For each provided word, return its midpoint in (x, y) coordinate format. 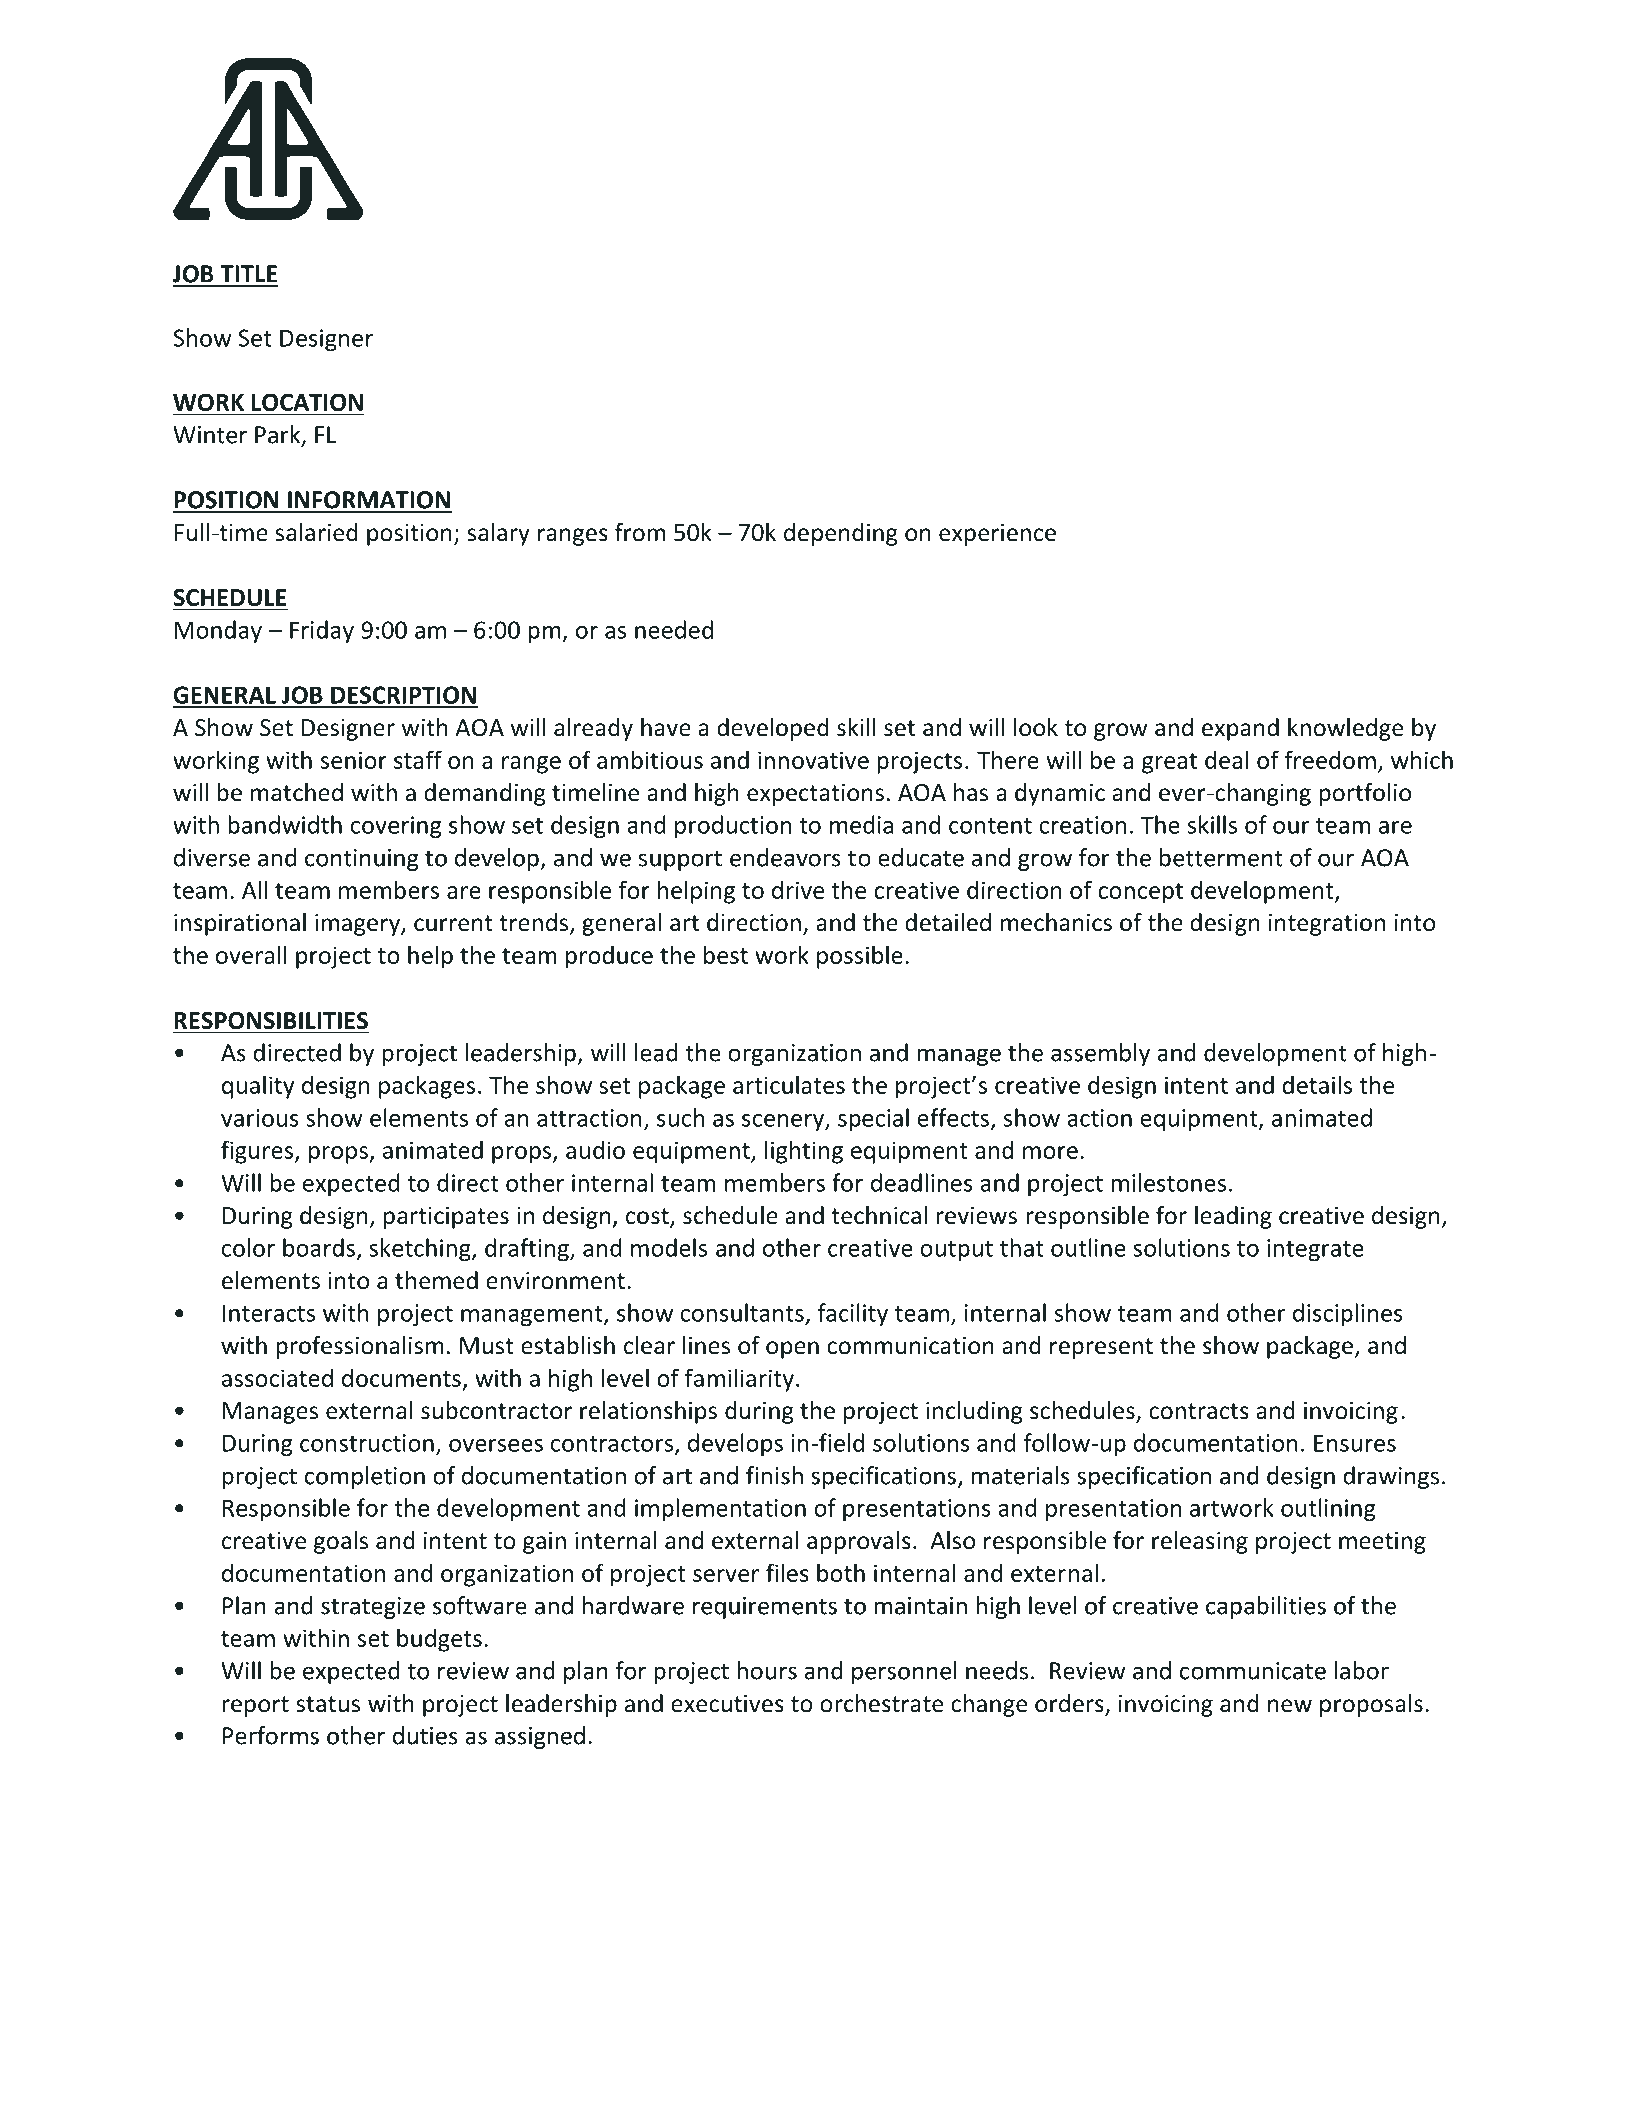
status (328, 1704)
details (1317, 1084)
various (260, 1118)
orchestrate (881, 1703)
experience (997, 535)
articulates (789, 1084)
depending (840, 534)
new (1290, 1706)
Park (279, 435)
